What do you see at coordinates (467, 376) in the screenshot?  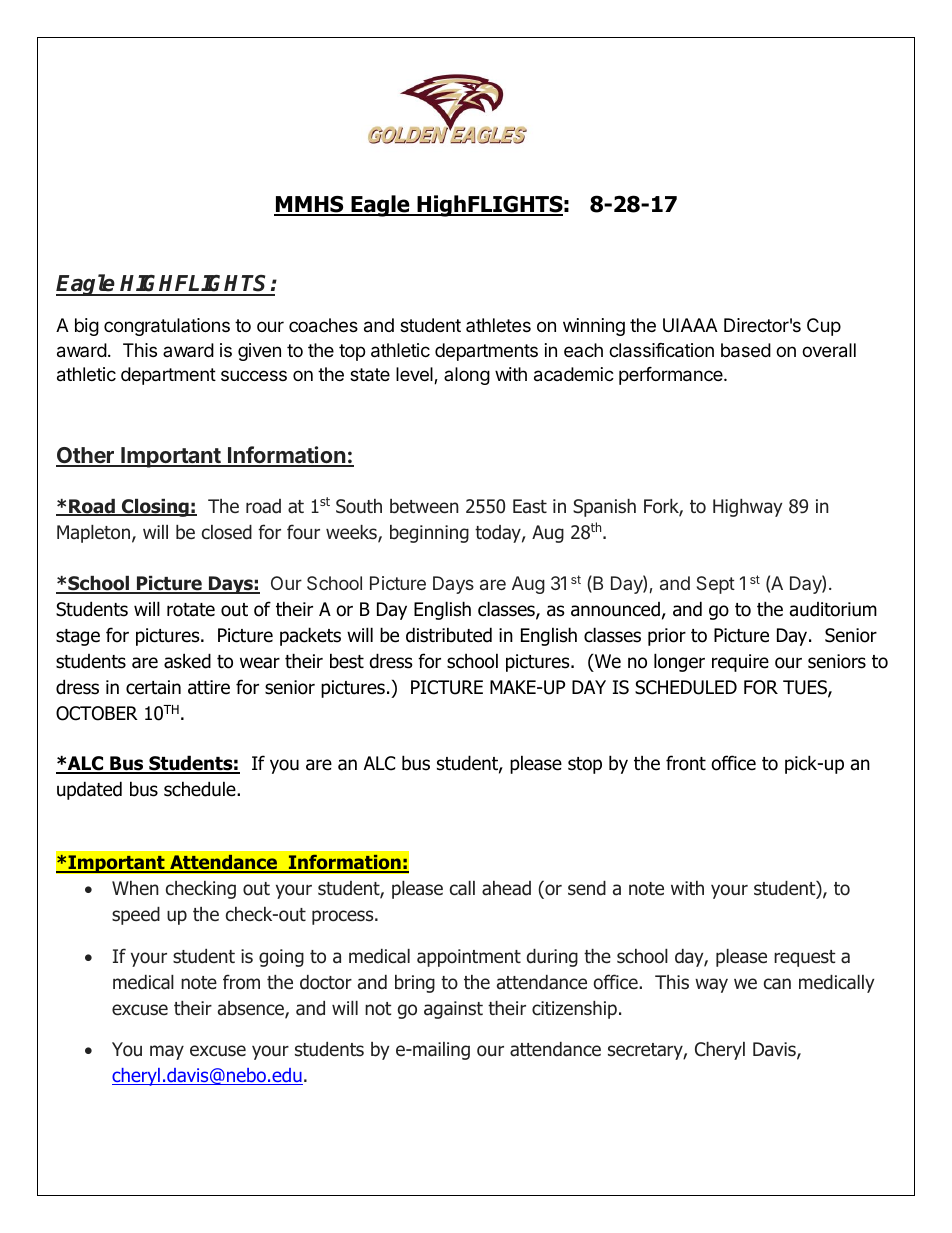 I see `along` at bounding box center [467, 376].
